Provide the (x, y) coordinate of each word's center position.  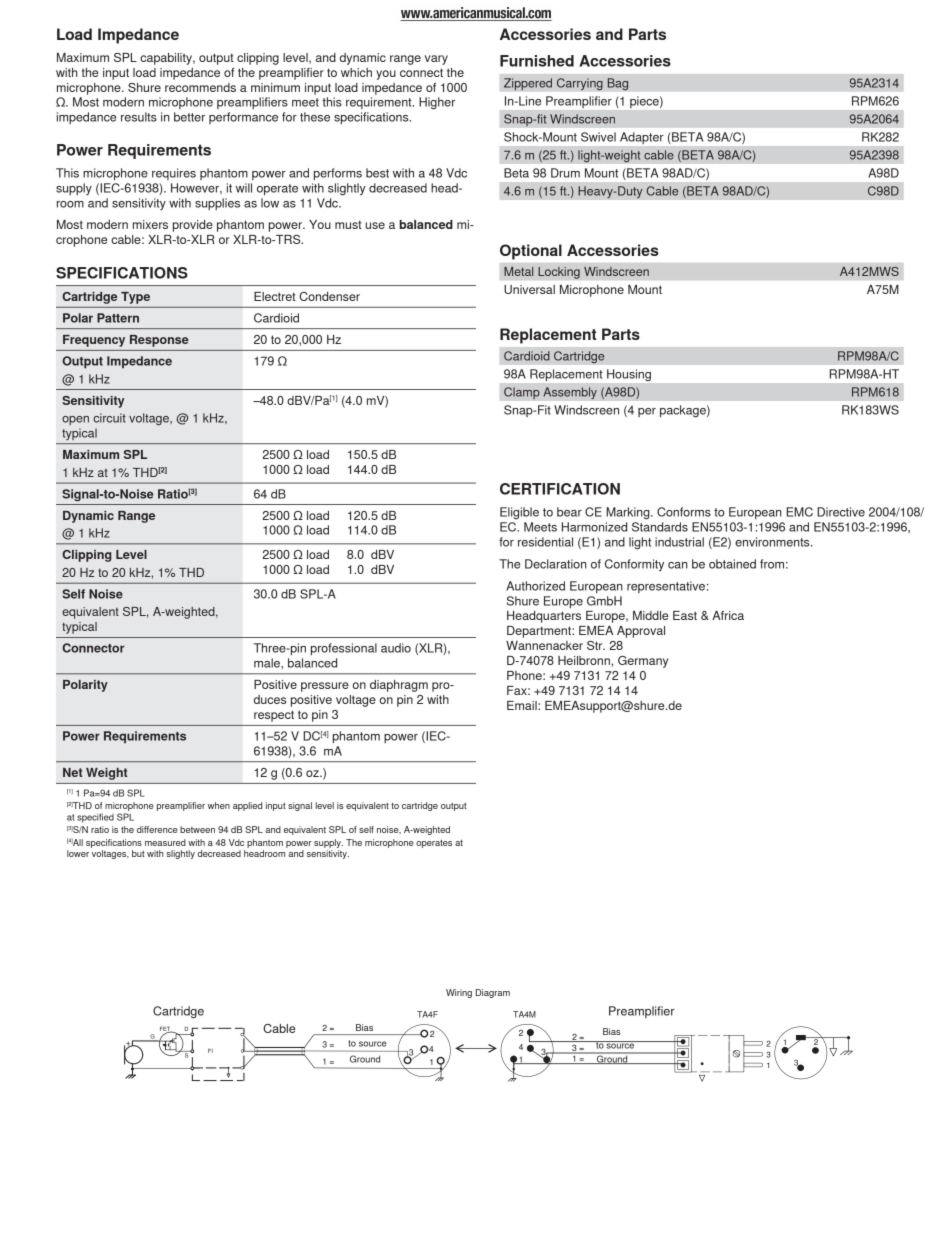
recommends (200, 87)
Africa (728, 615)
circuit (109, 418)
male (268, 663)
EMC (799, 512)
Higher (437, 103)
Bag (617, 84)
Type (135, 298)
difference (157, 829)
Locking (559, 273)
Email (523, 705)
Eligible (519, 513)
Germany (643, 662)
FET (166, 1030)
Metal (518, 271)
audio (396, 648)
